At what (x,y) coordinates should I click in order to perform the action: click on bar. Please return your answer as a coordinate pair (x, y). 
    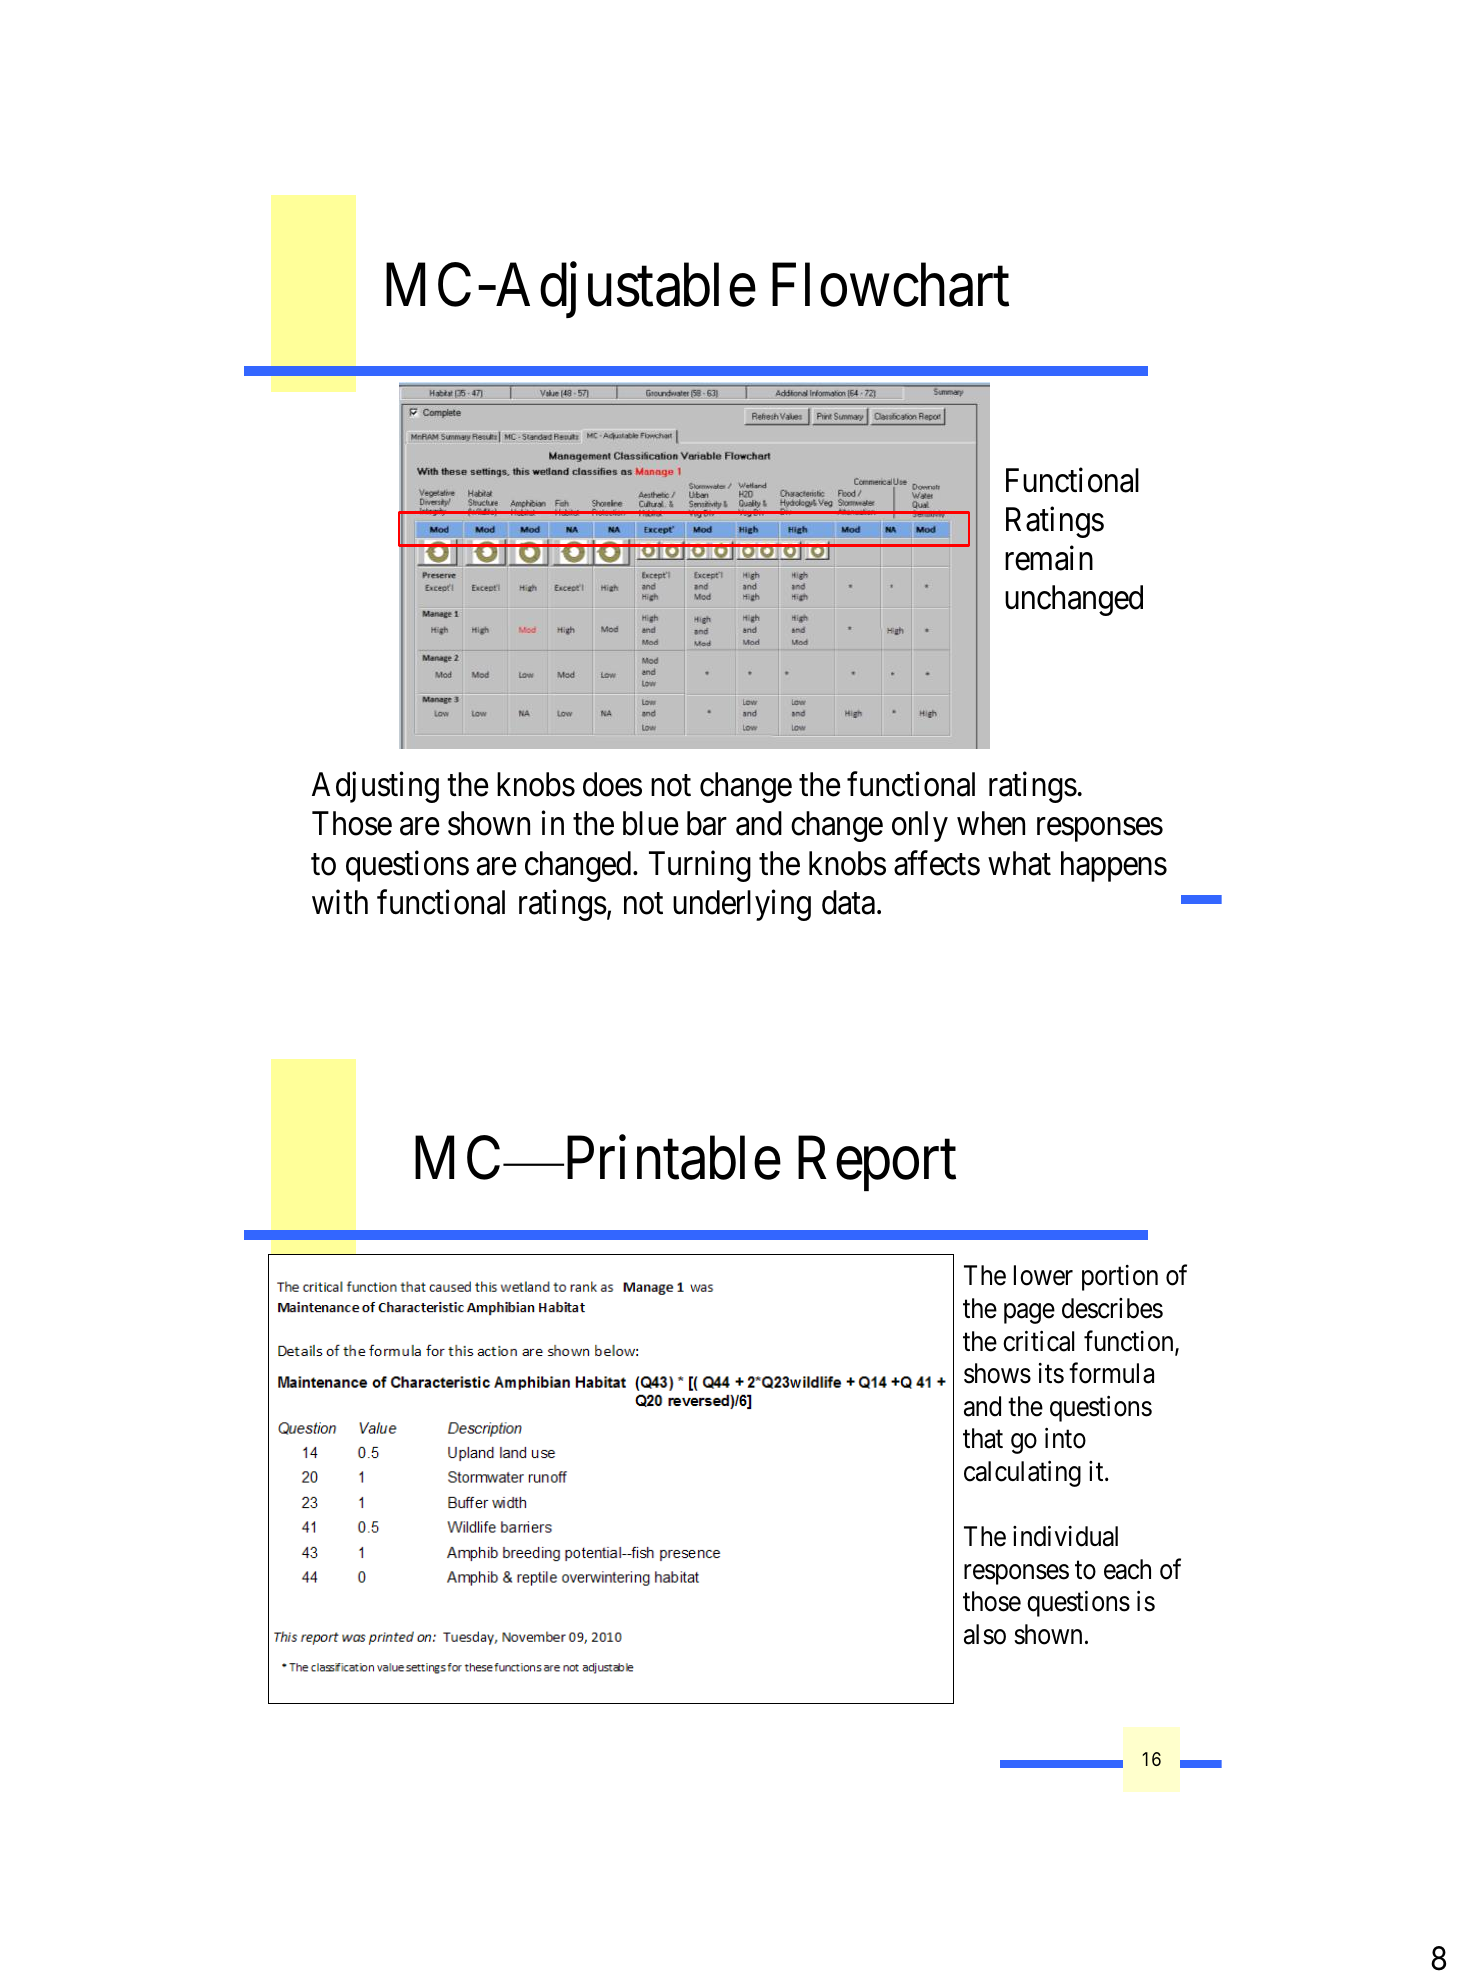
    Looking at the image, I should click on (707, 823).
